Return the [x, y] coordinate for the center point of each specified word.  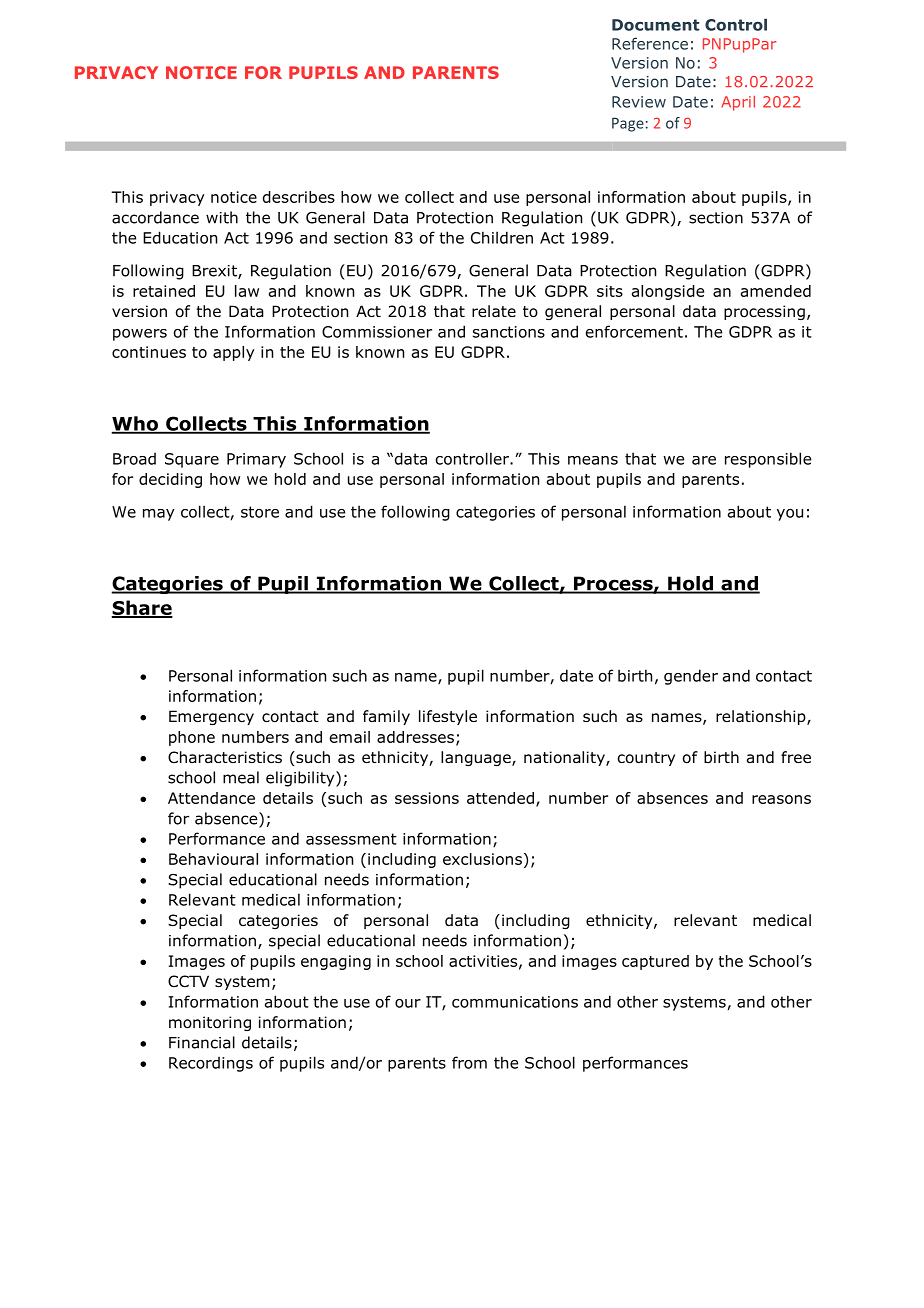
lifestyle [448, 717]
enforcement [634, 331]
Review [639, 102]
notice [234, 197]
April [738, 103]
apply [234, 353]
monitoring [210, 1023]
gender [691, 677]
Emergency [211, 717]
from [469, 1062]
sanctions [509, 332]
